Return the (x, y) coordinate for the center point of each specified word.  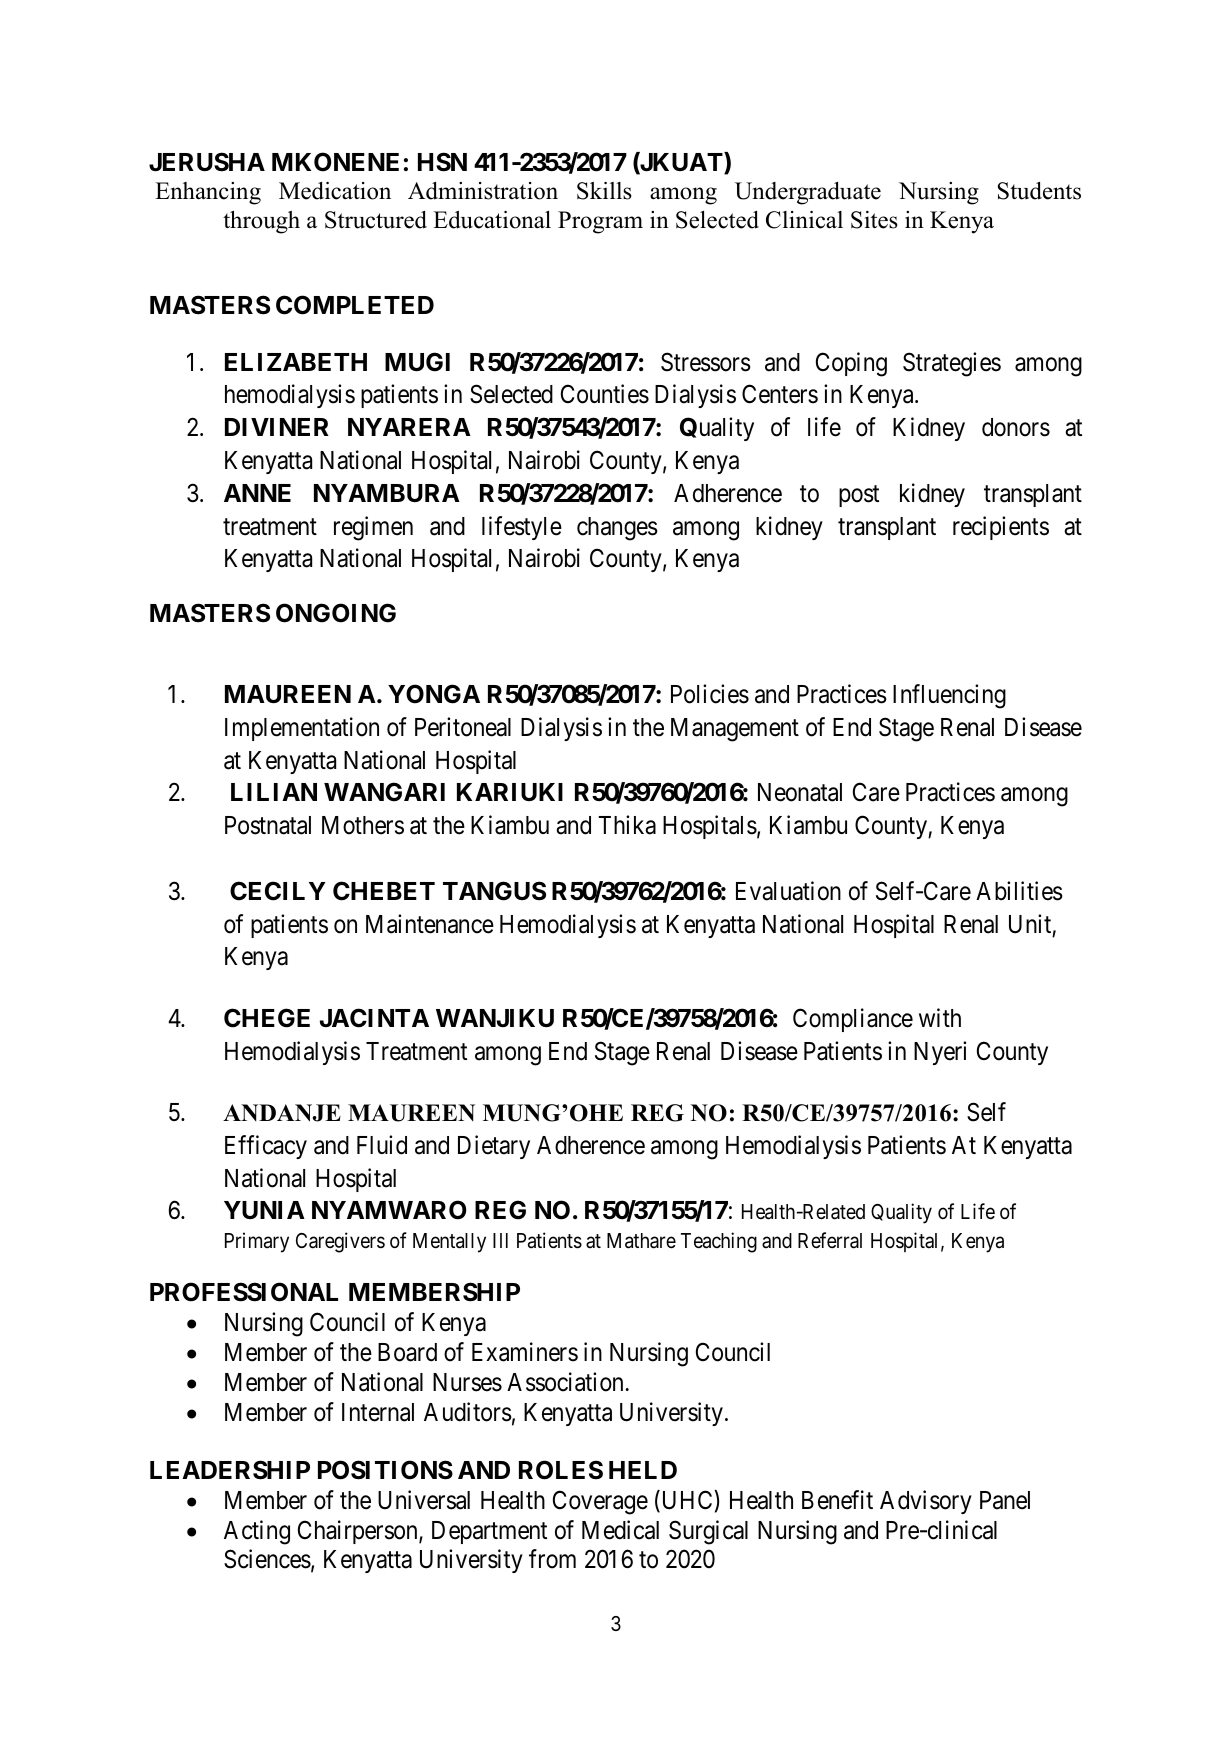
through (261, 222)
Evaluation (788, 891)
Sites (874, 220)
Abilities (1019, 891)
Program (600, 222)
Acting (257, 1532)
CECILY (278, 891)
